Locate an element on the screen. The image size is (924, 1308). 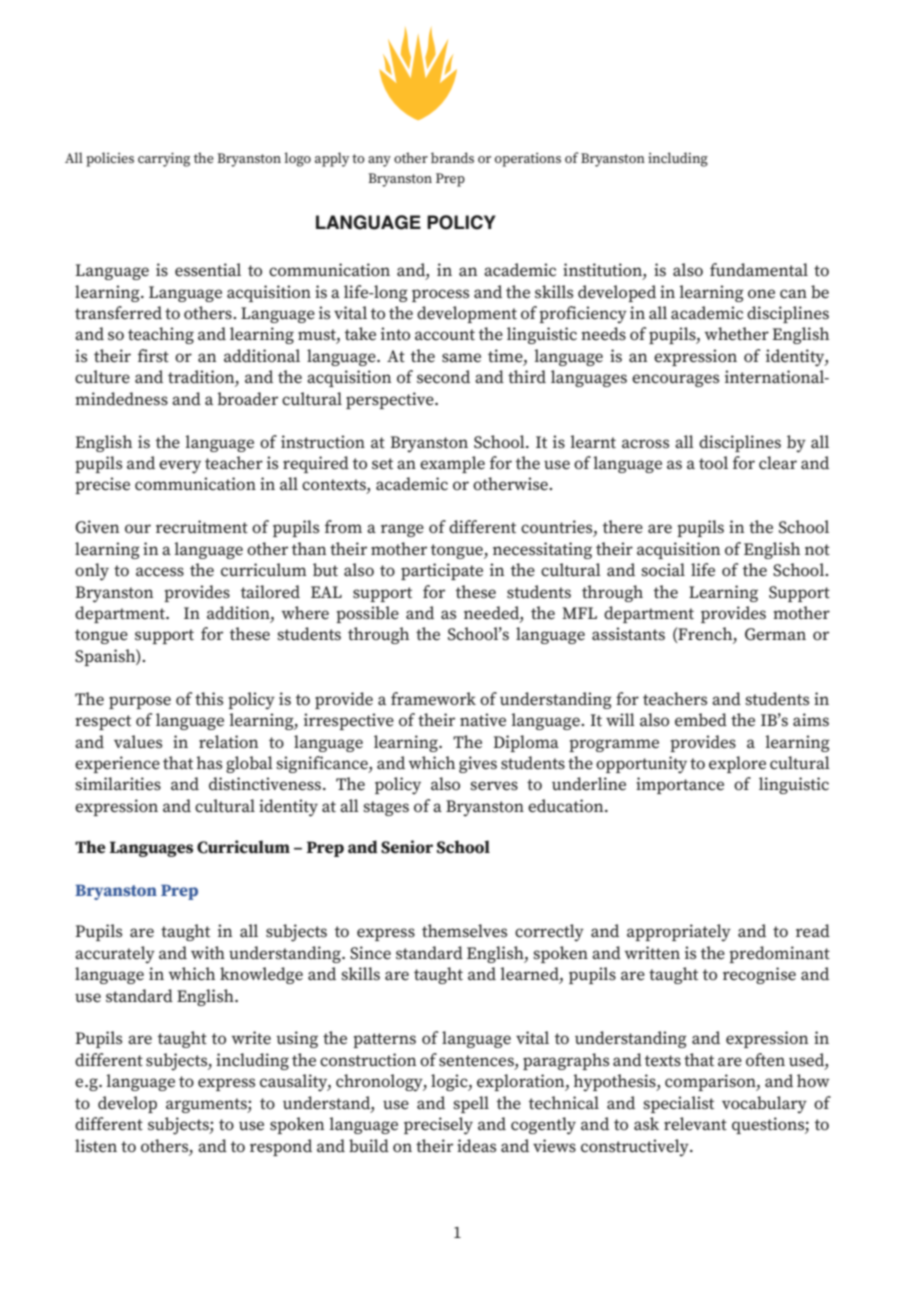
brands is located at coordinates (452, 157).
